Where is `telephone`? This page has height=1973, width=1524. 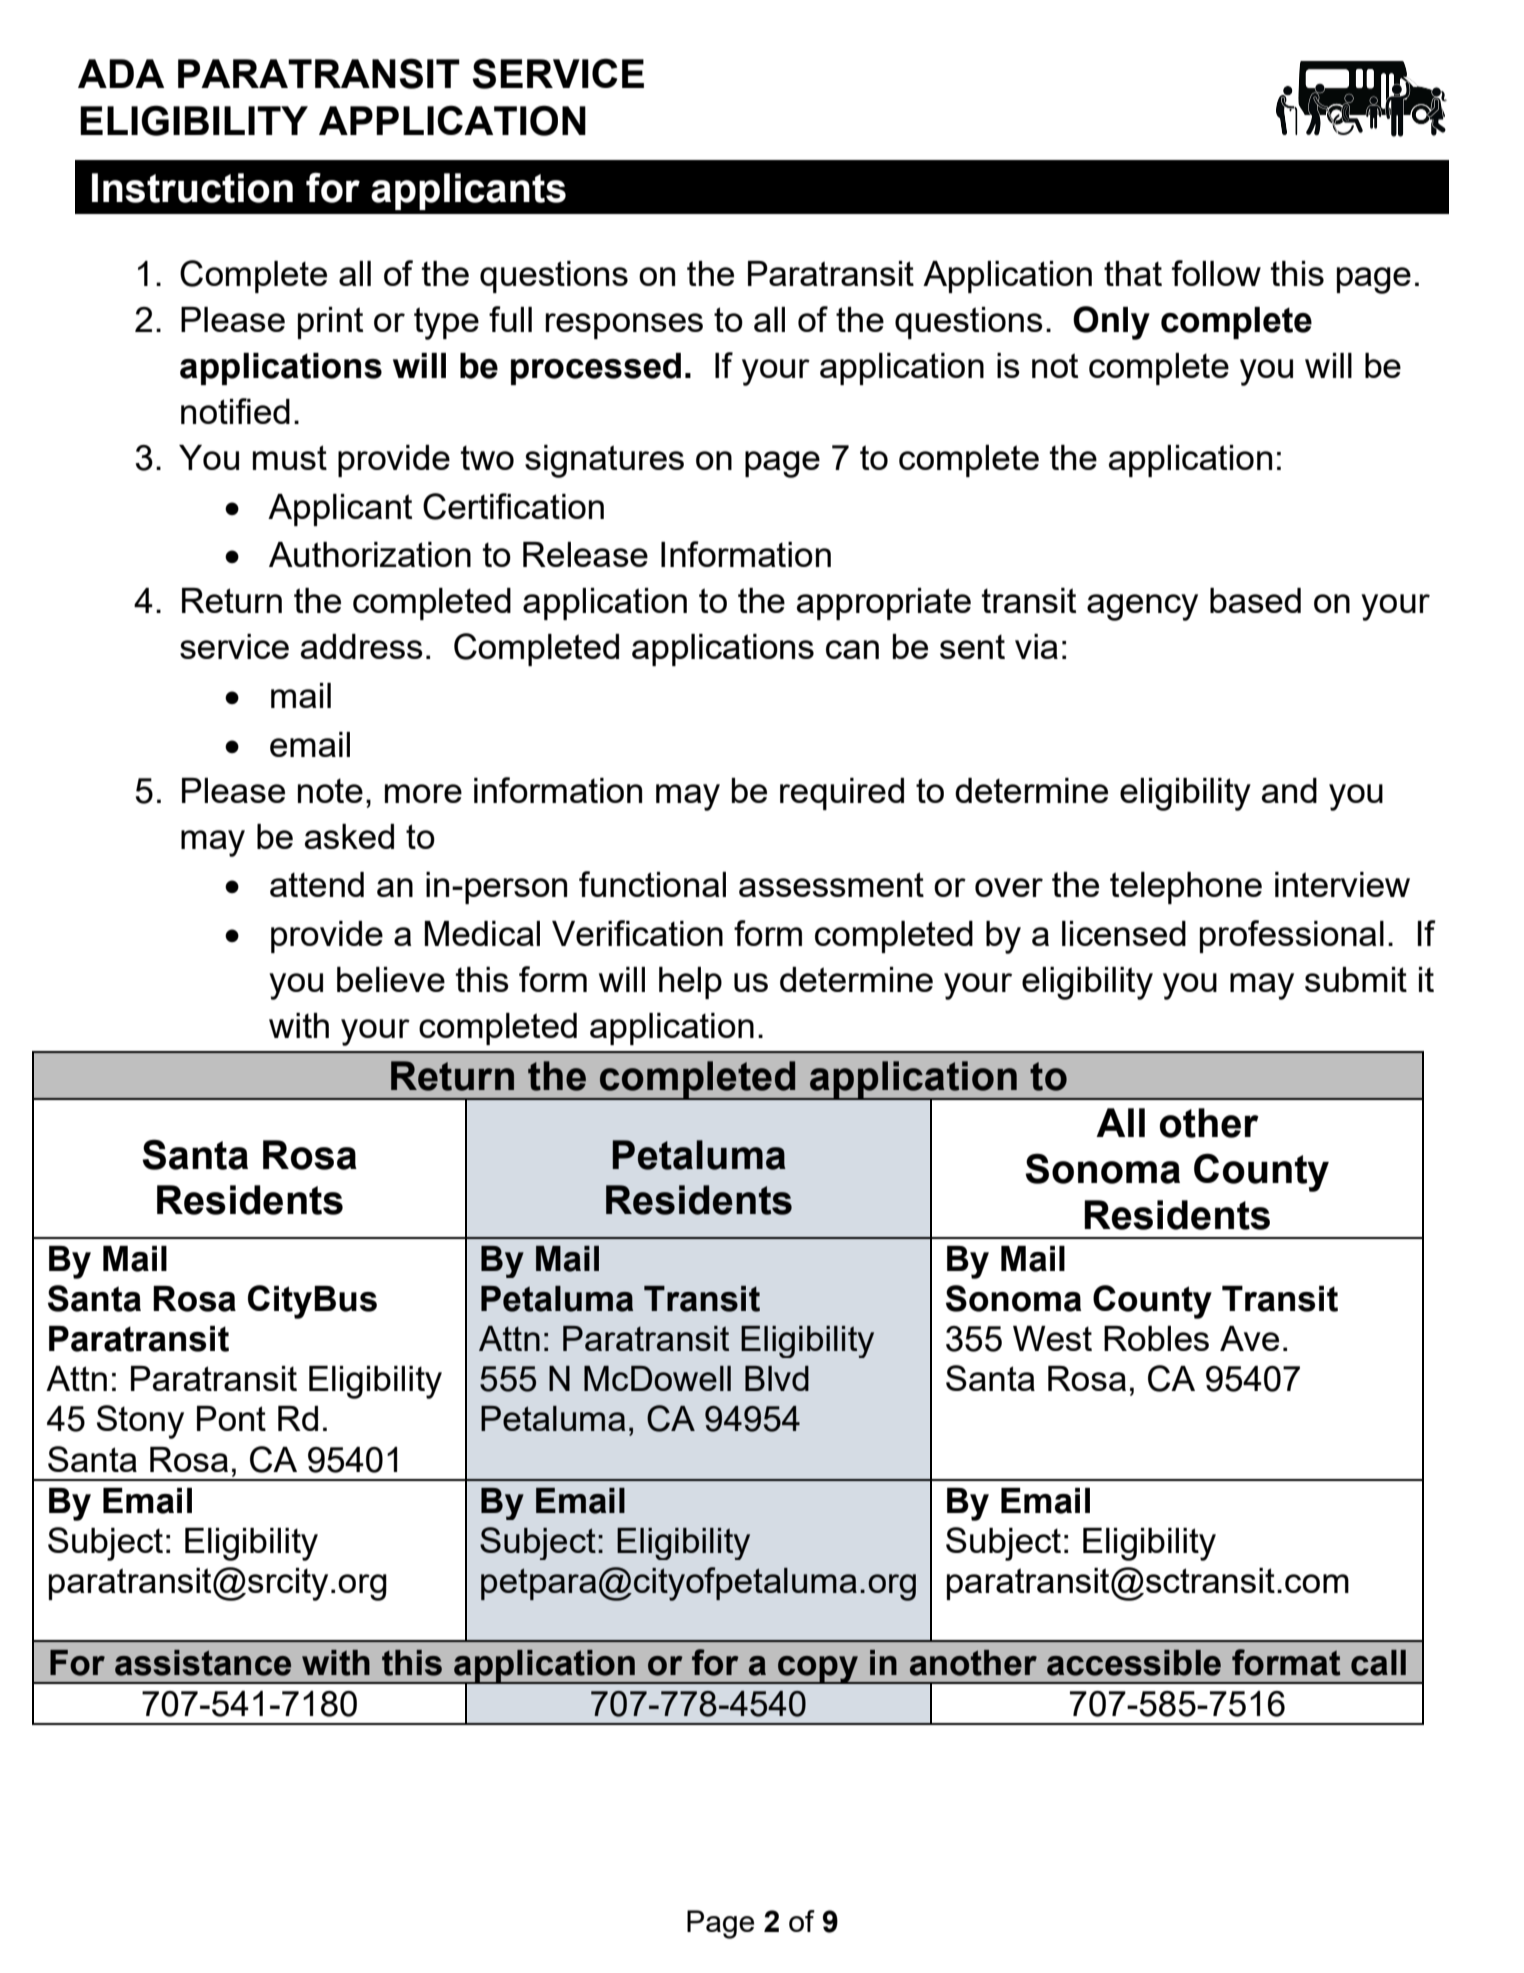 telephone is located at coordinates (1186, 888).
